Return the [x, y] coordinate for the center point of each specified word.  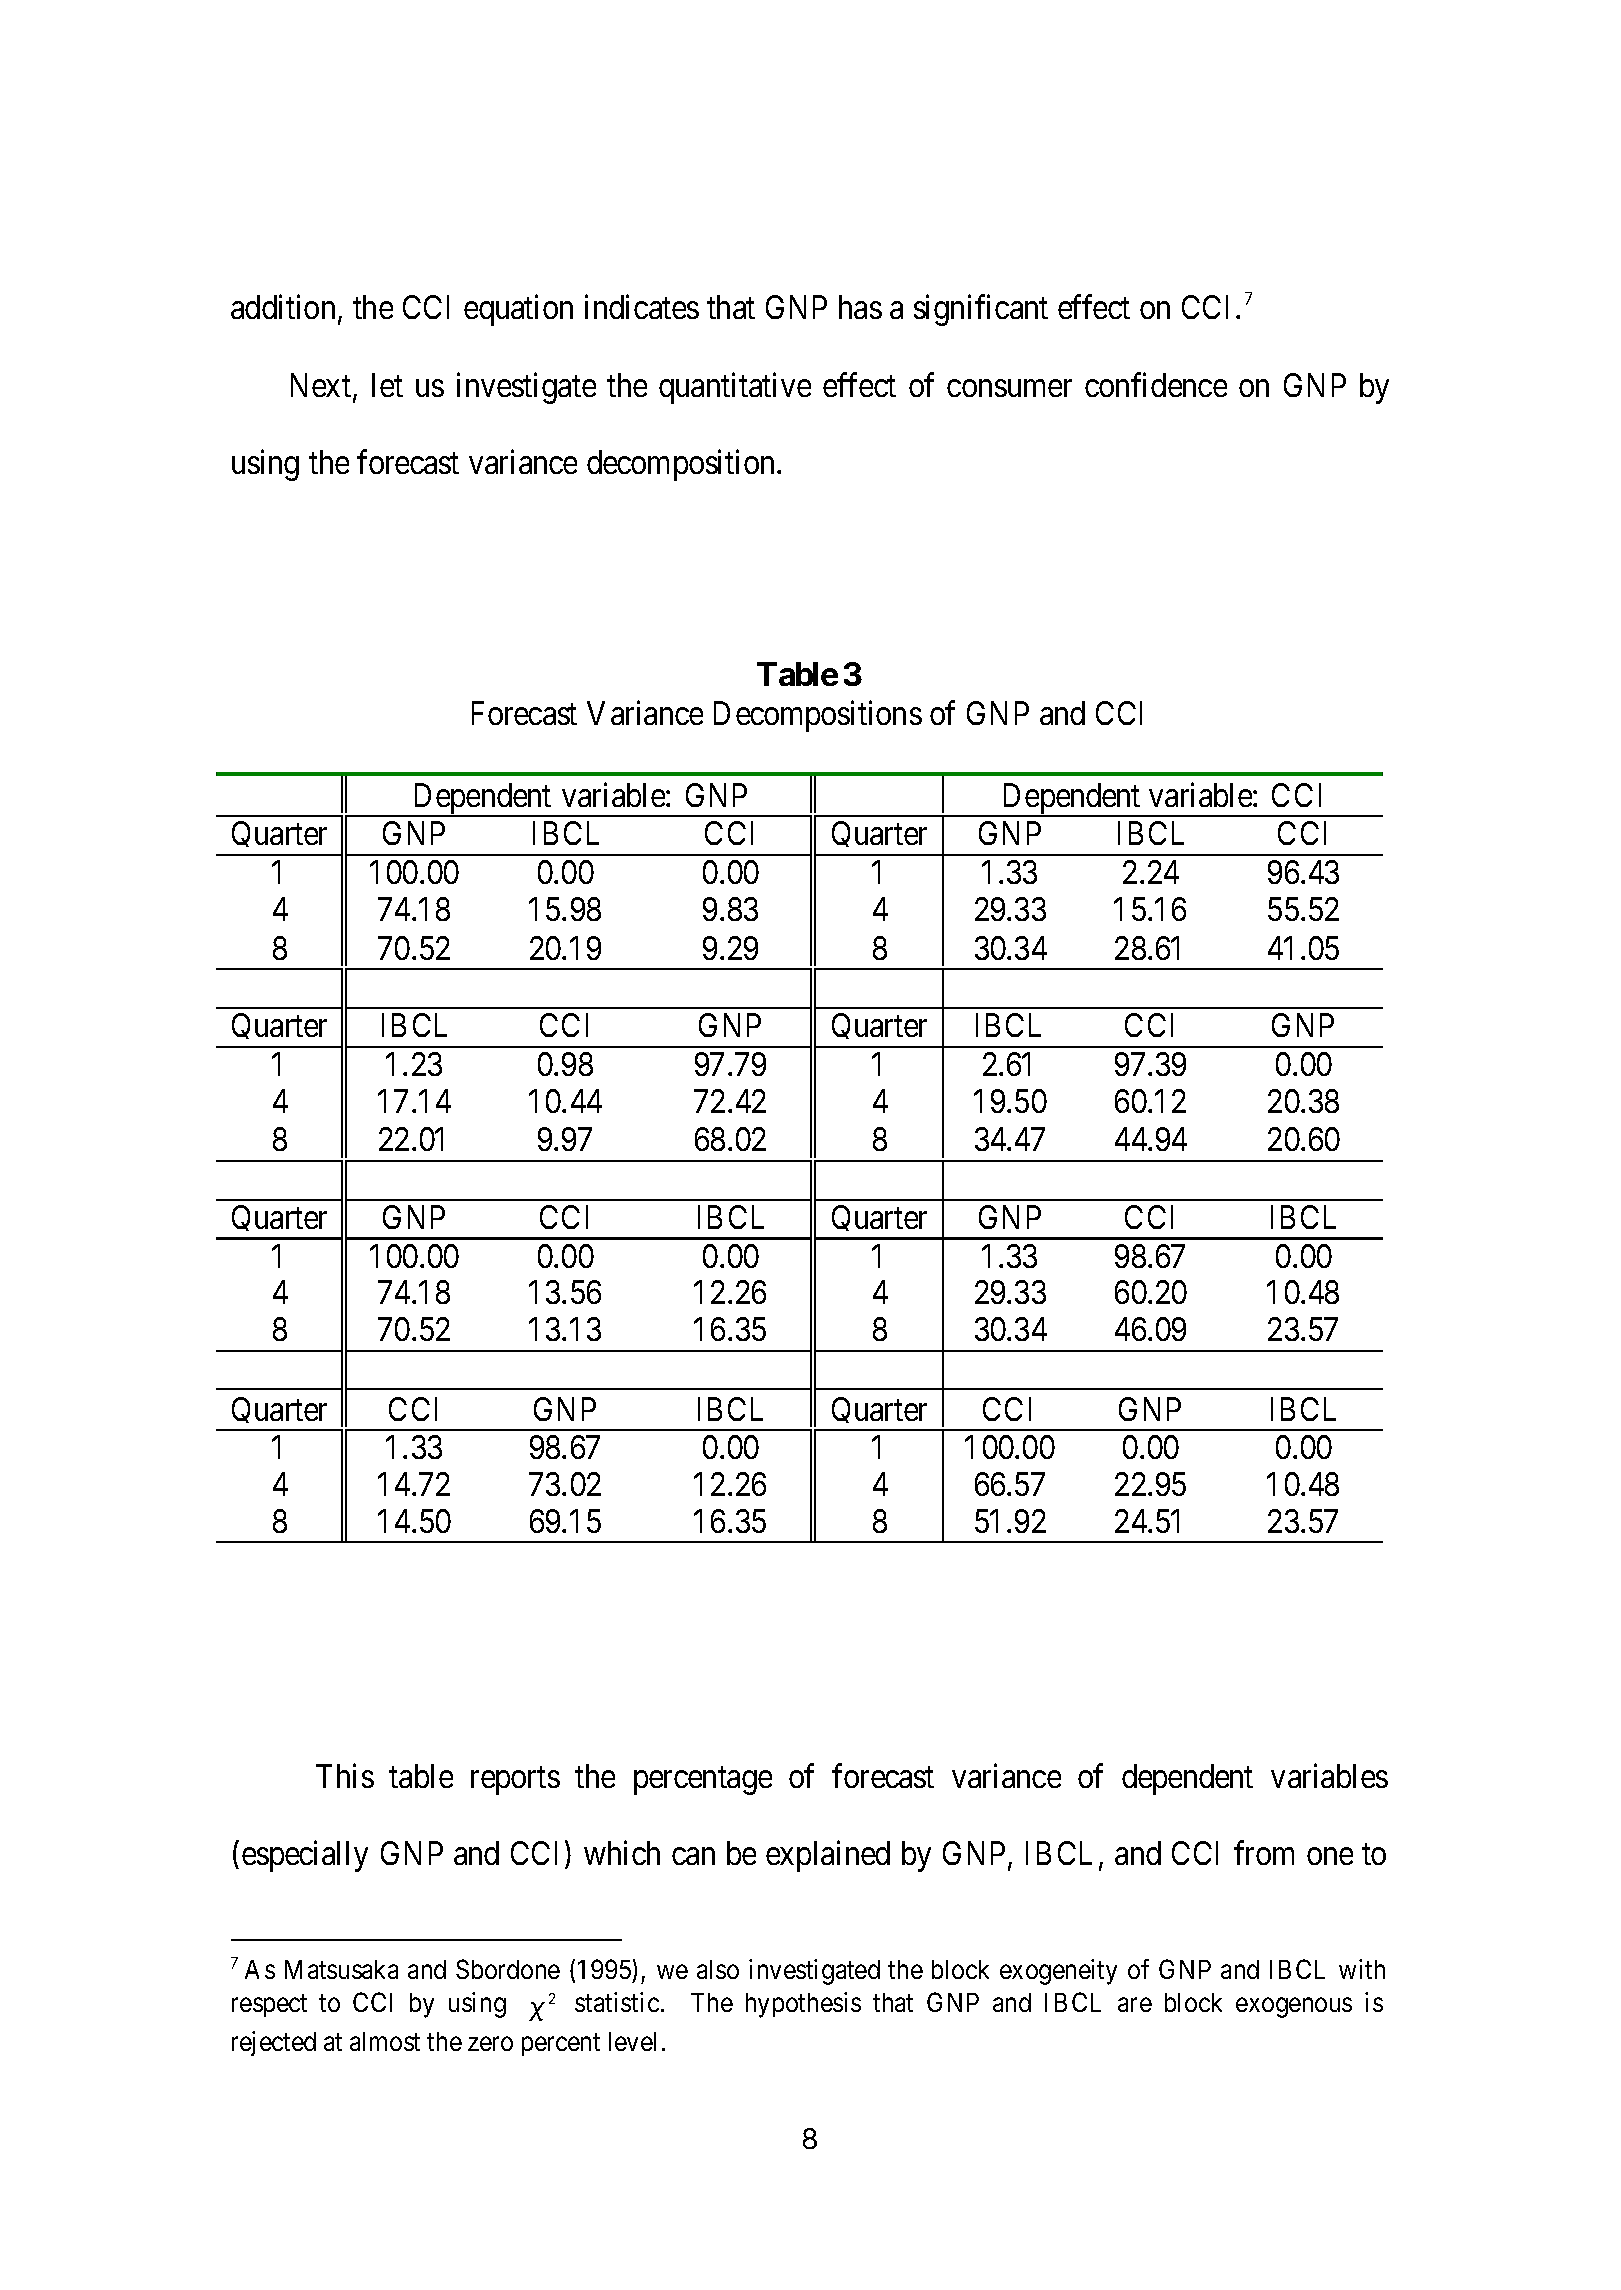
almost [385, 2041]
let [387, 385]
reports [515, 1781]
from [1264, 1853]
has [860, 307]
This [345, 1775]
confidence [1156, 384]
